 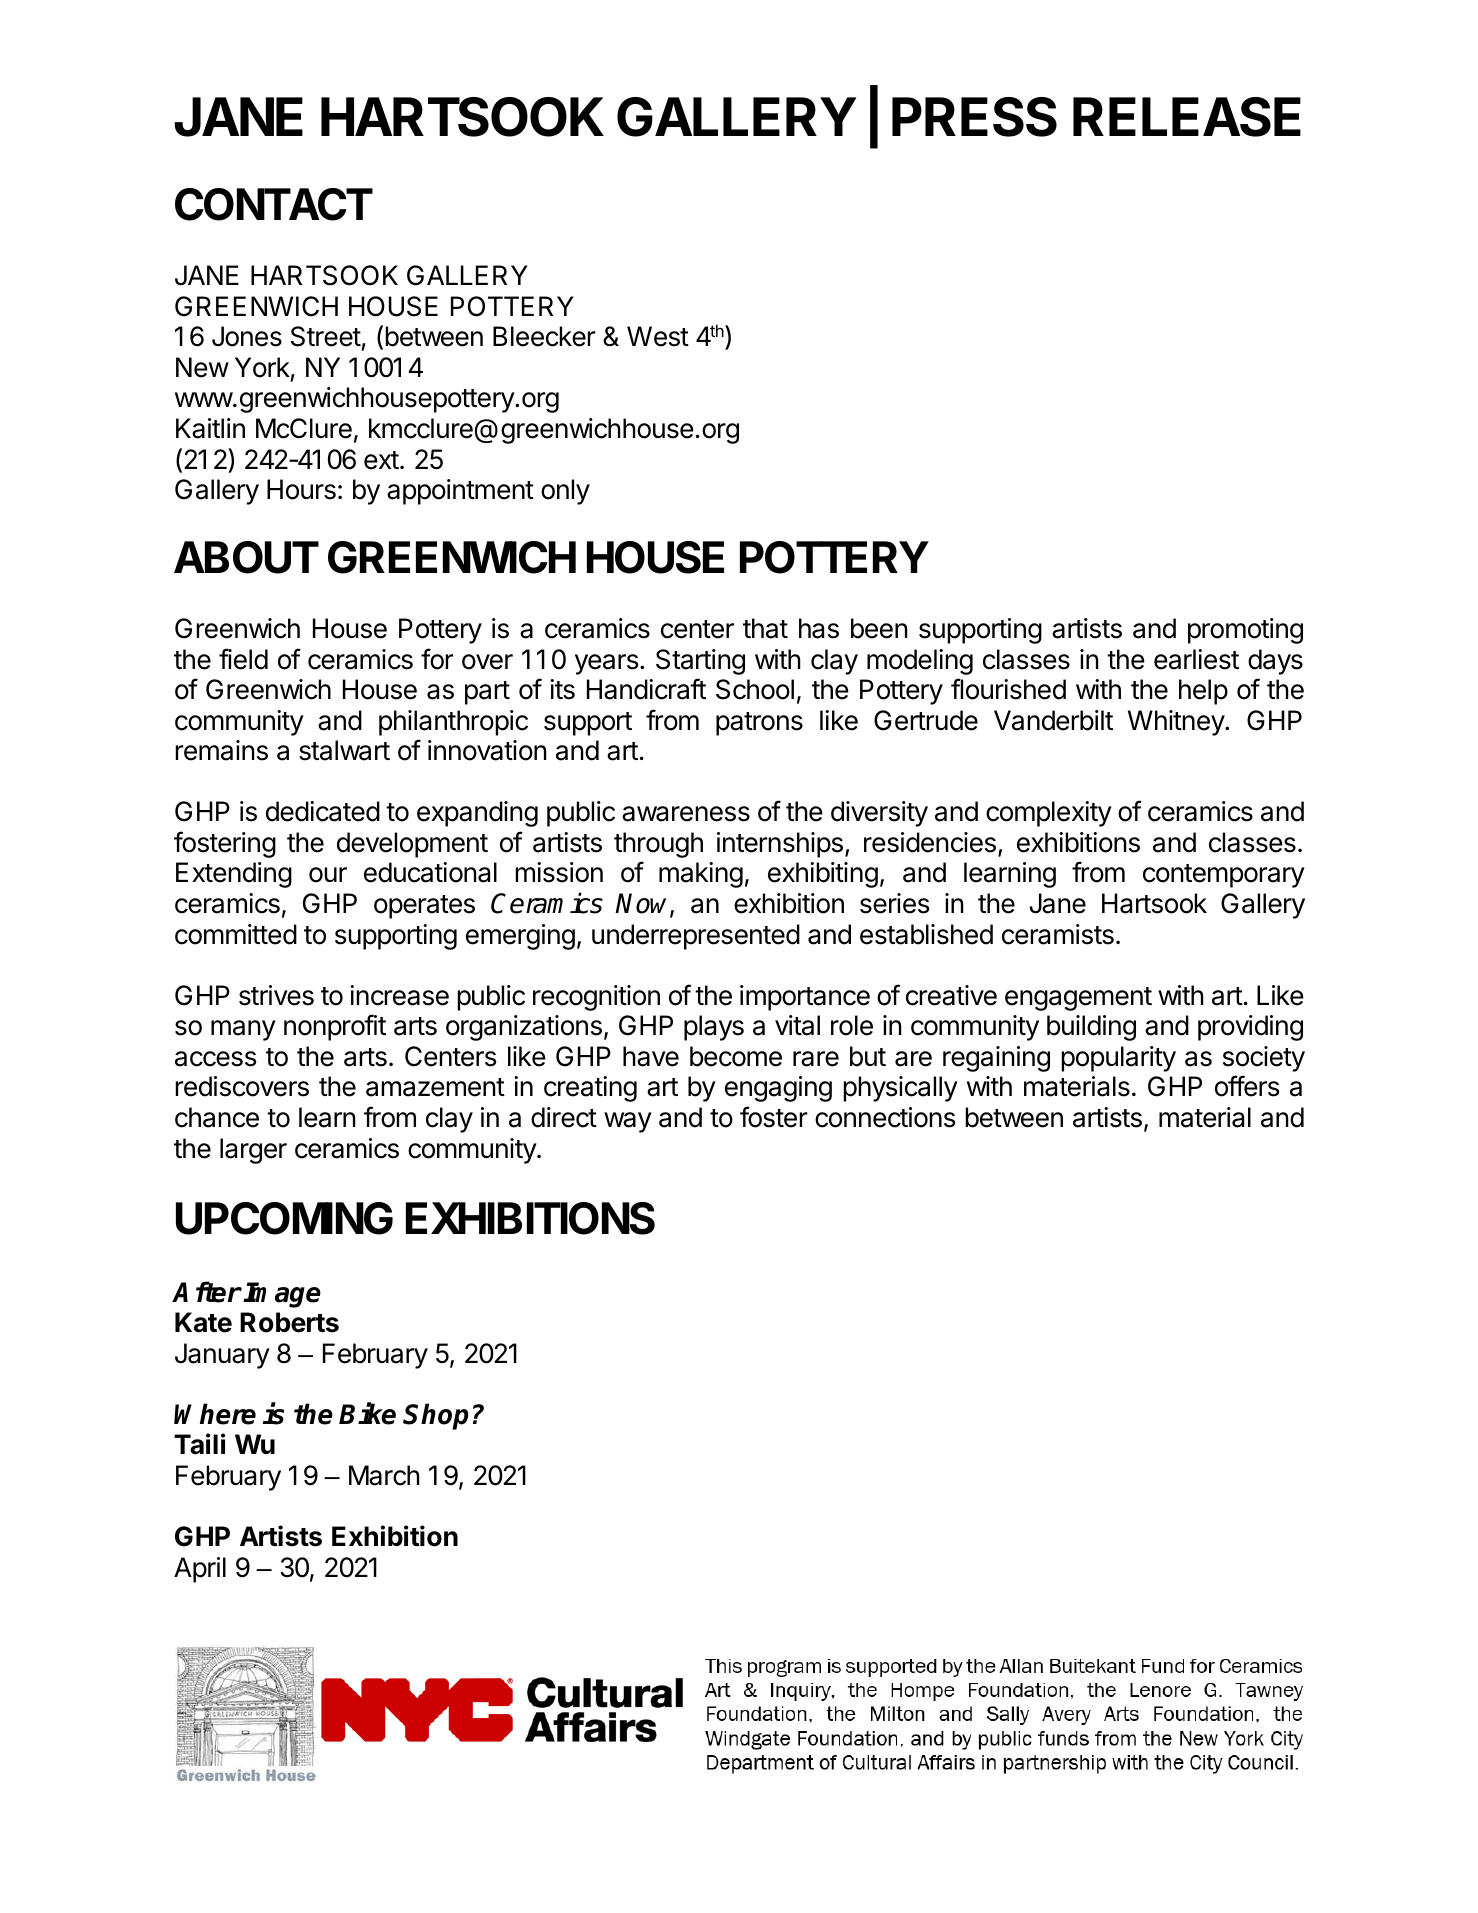 I want to click on UPCOMING, so click(x=284, y=1218).
